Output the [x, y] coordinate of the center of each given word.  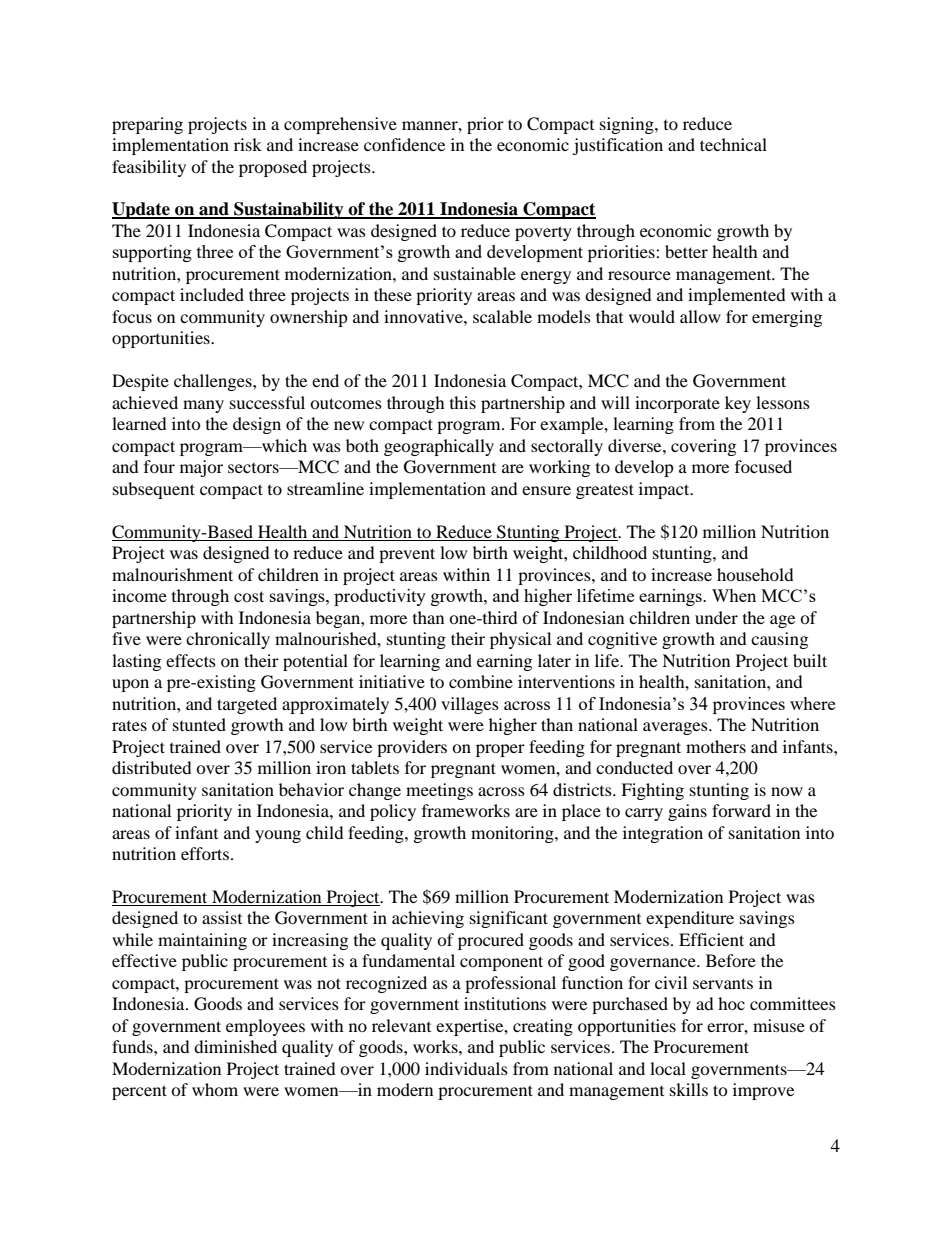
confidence [404, 144]
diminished [235, 1046]
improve [763, 1091]
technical [733, 144]
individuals [466, 1068]
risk [248, 144]
